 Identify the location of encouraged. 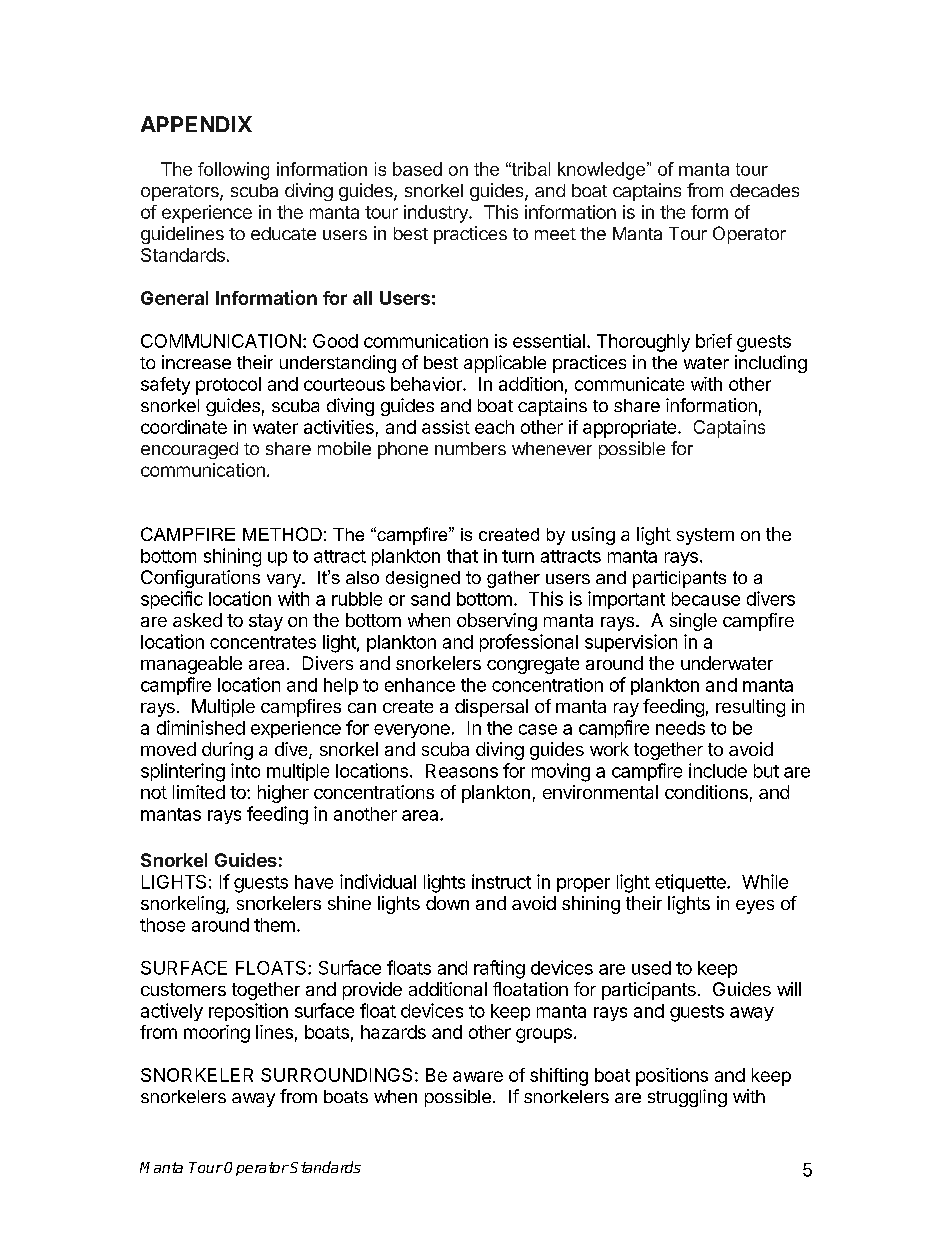
(189, 450).
